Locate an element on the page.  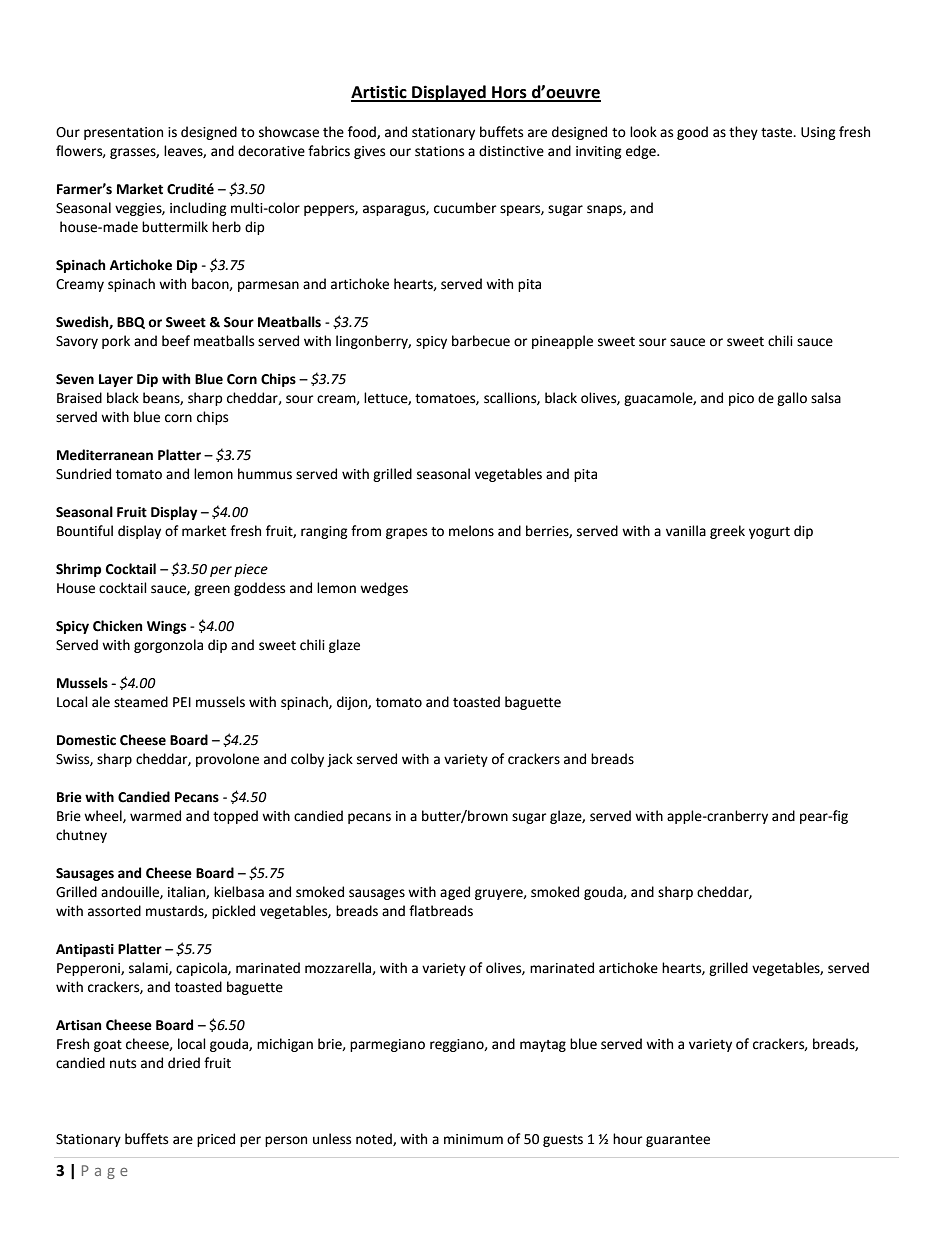
guarantee is located at coordinates (678, 1141).
